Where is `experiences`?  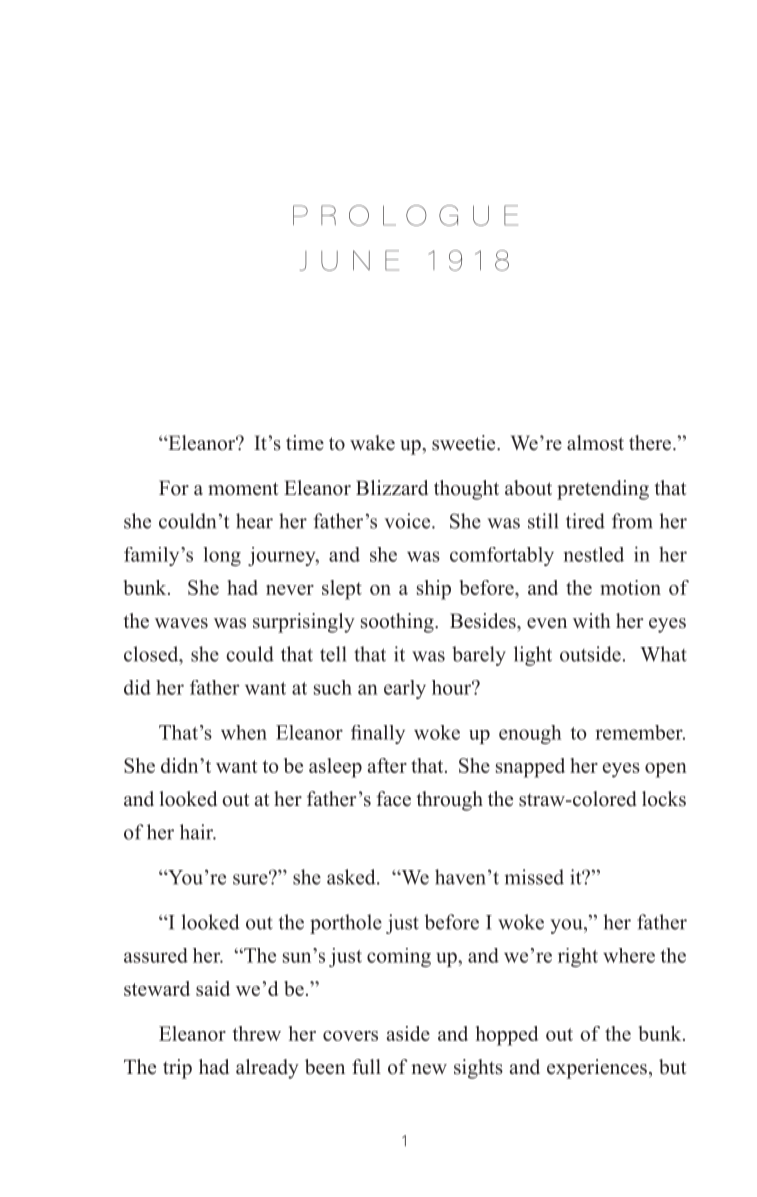
experiences is located at coordinates (597, 1069).
